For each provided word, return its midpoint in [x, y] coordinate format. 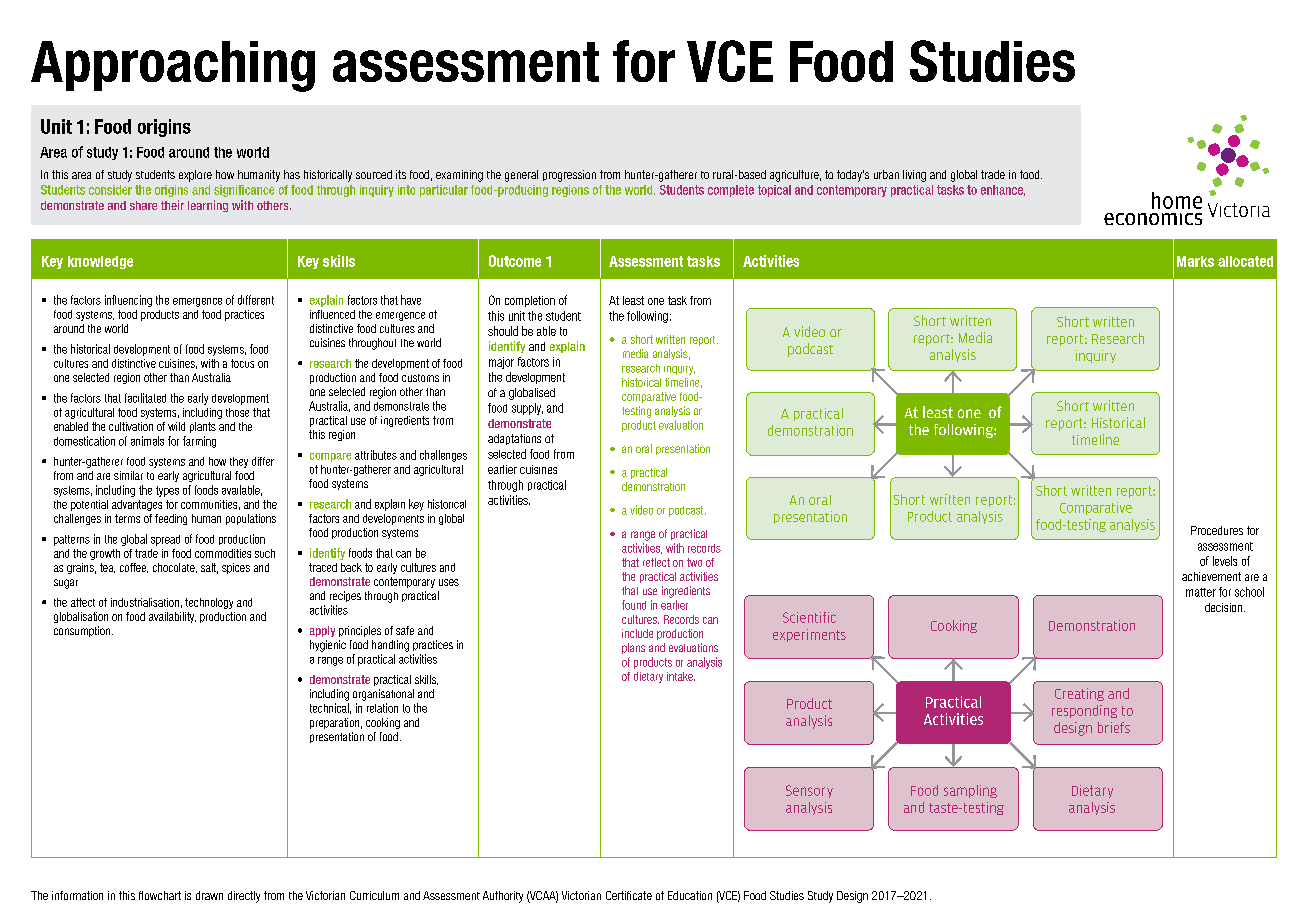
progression [569, 176]
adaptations [514, 439]
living [914, 176]
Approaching [173, 66]
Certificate [629, 895]
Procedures [1217, 530]
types [167, 491]
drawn [209, 895]
